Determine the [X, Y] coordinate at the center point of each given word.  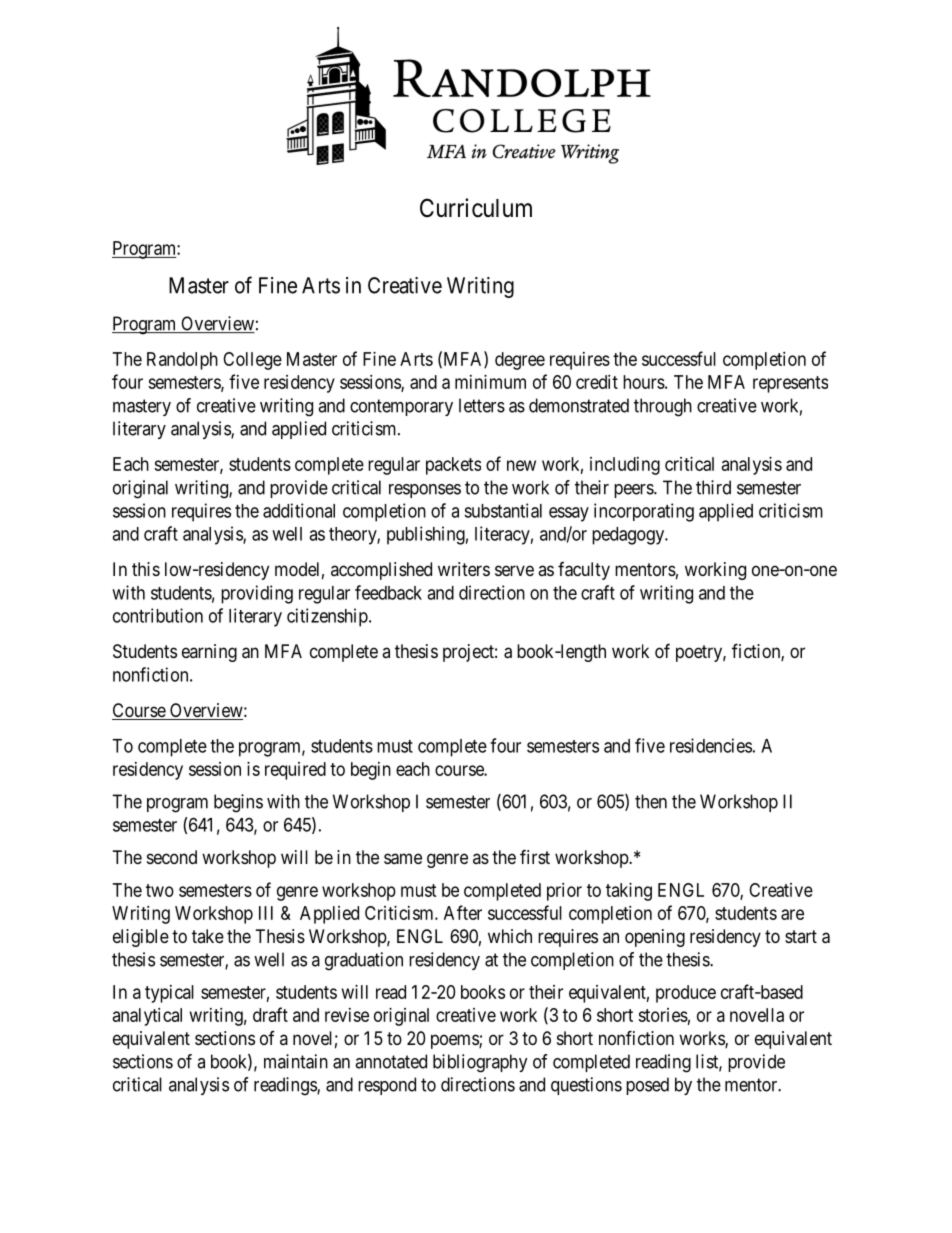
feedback [388, 592]
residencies [711, 745]
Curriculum [476, 208]
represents [790, 384]
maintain [296, 1061]
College [252, 361]
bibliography [480, 1063]
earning [209, 653]
